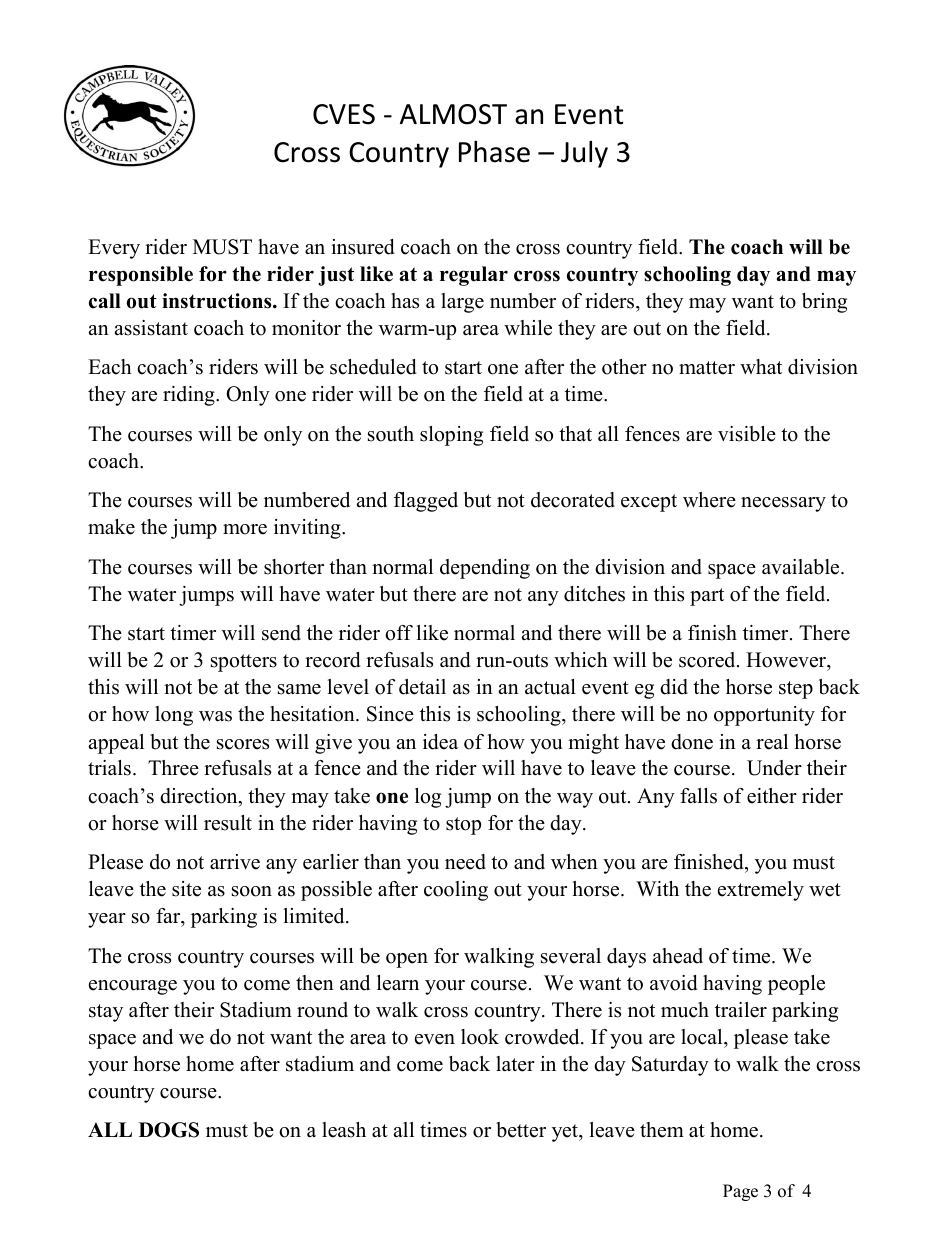 This screenshot has width=952, height=1233. Describe the element at coordinates (245, 529) in the screenshot. I see `more` at that location.
